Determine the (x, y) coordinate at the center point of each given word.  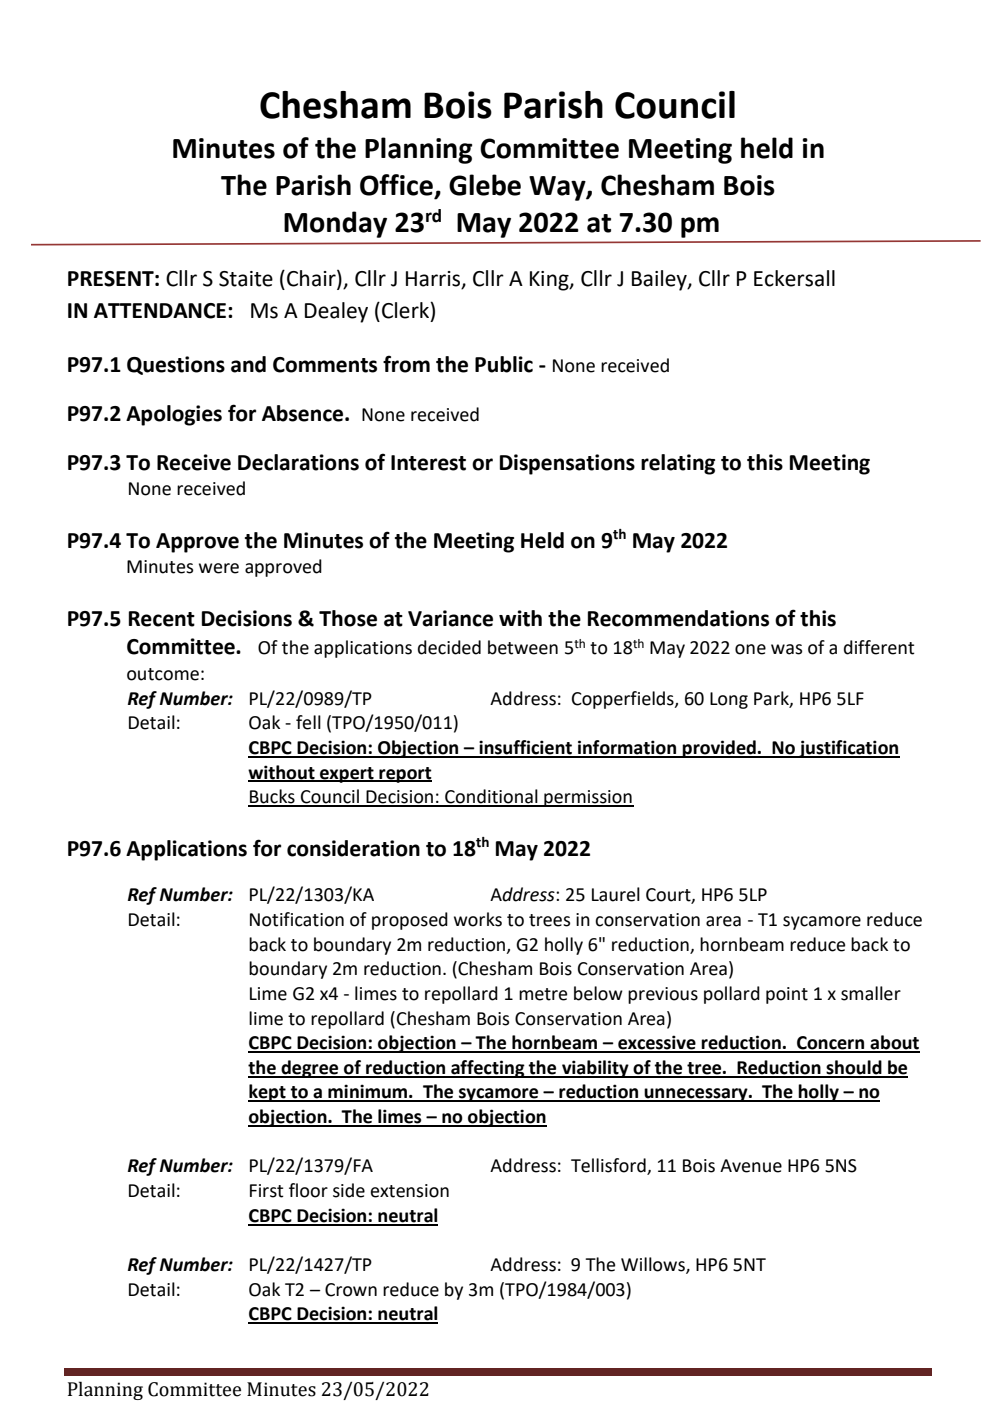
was (786, 649)
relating (678, 464)
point (787, 995)
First (267, 1191)
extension (410, 1191)
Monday (335, 224)
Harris (434, 280)
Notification (297, 919)
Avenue (751, 1166)
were (219, 568)
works (478, 919)
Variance (450, 618)
